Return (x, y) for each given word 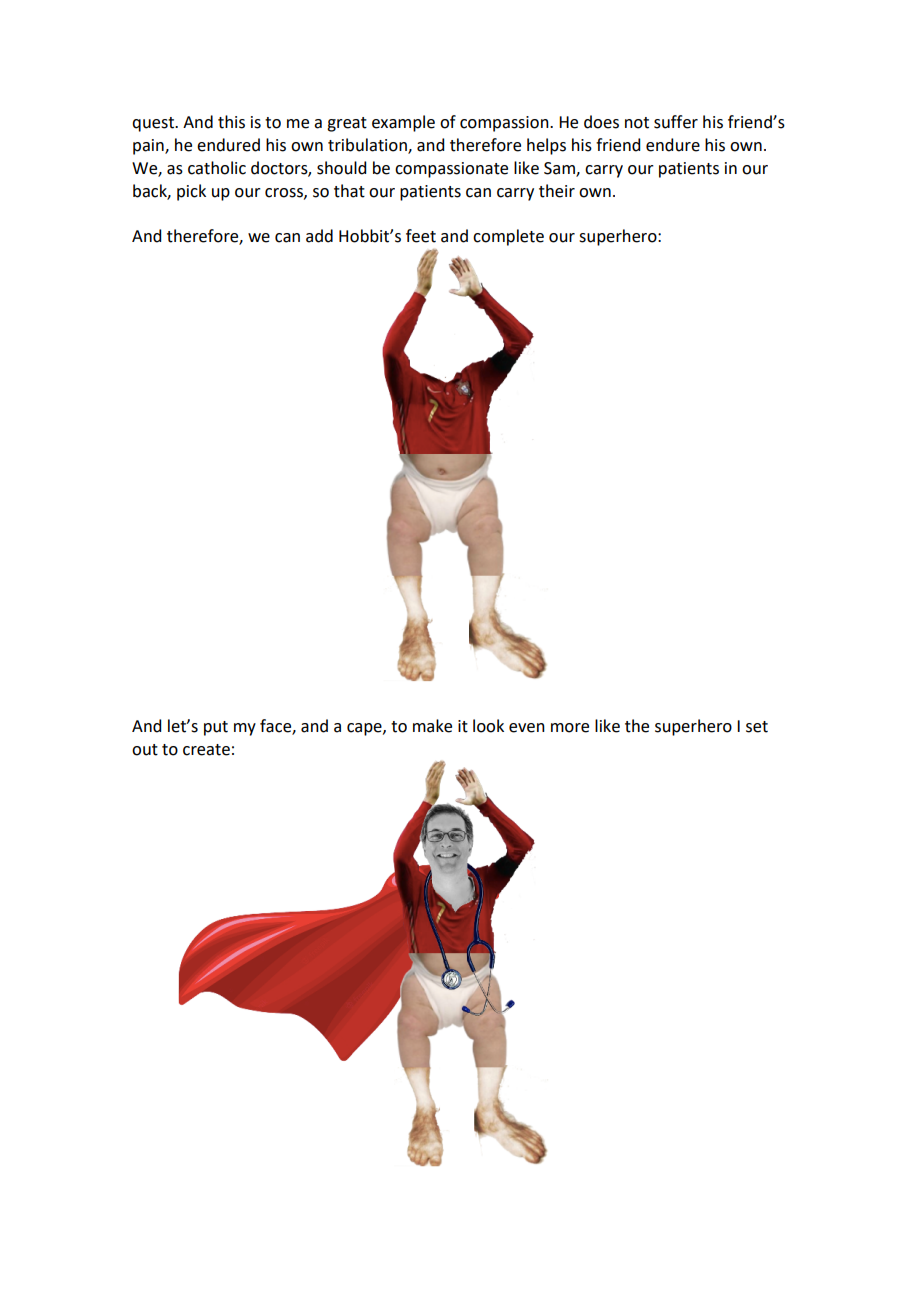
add (319, 236)
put (216, 728)
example (403, 123)
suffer (676, 122)
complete (508, 237)
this (231, 122)
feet (421, 236)
